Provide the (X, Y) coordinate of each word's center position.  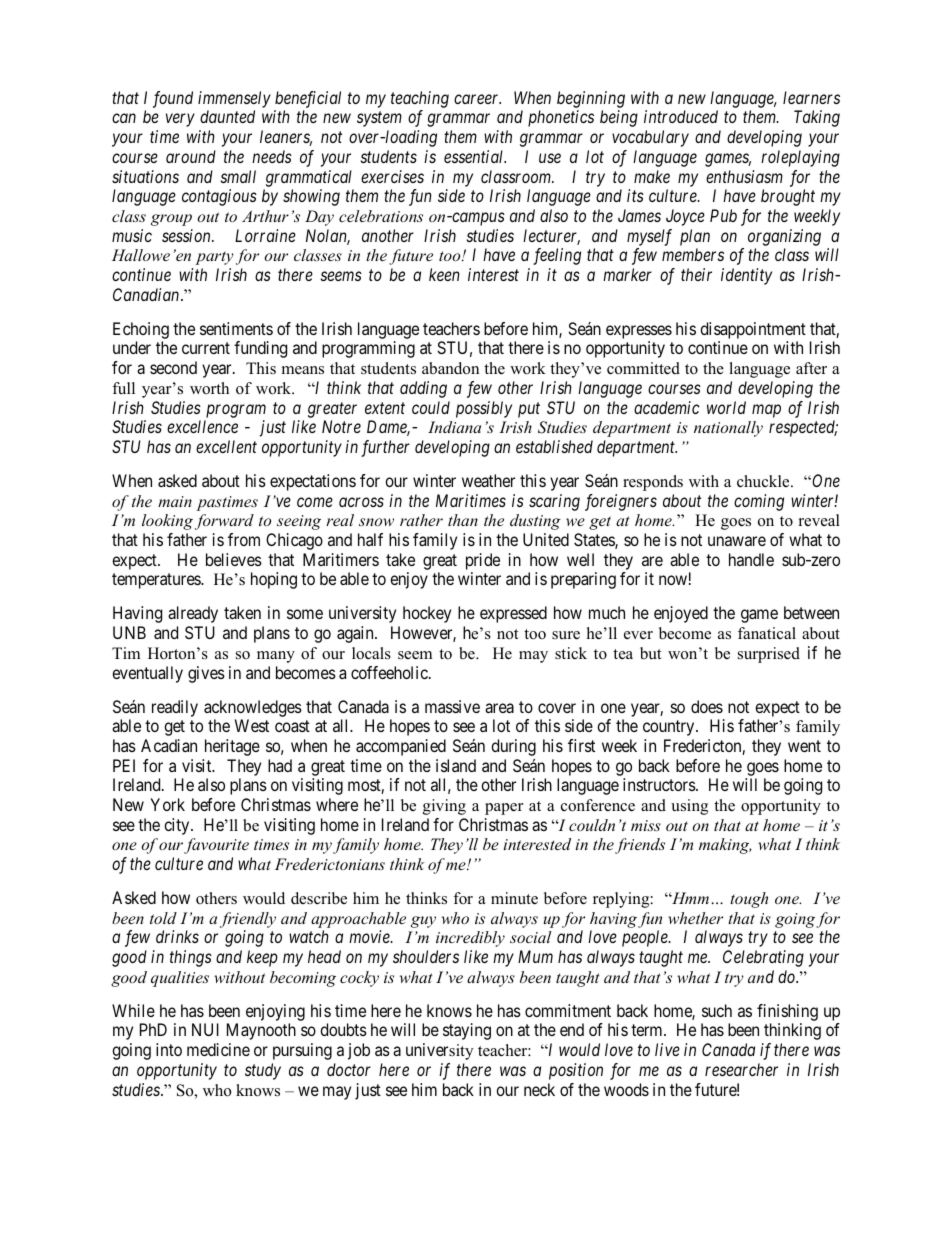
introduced (681, 116)
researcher (741, 1069)
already (193, 614)
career (477, 99)
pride (483, 561)
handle (751, 559)
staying (467, 1031)
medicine (218, 1049)
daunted (227, 116)
